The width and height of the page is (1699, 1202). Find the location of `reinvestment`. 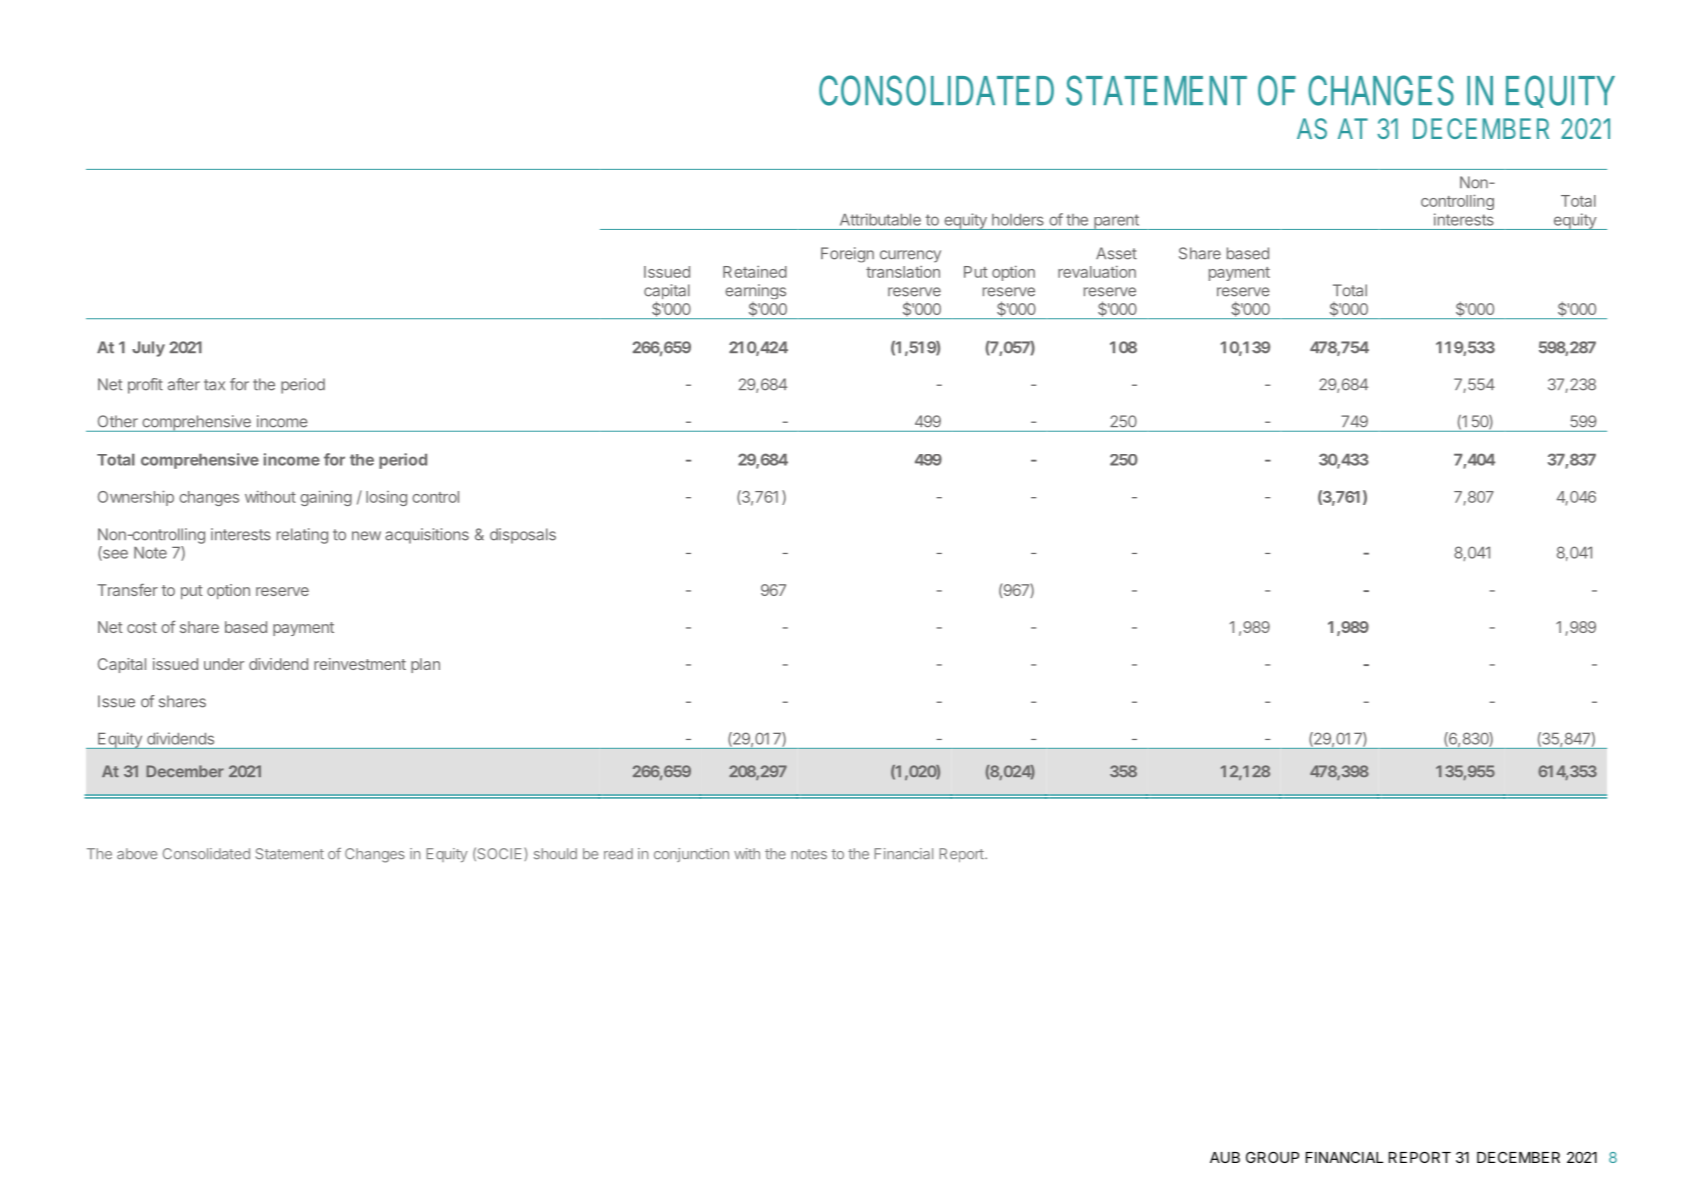

reinvestment is located at coordinates (360, 664).
